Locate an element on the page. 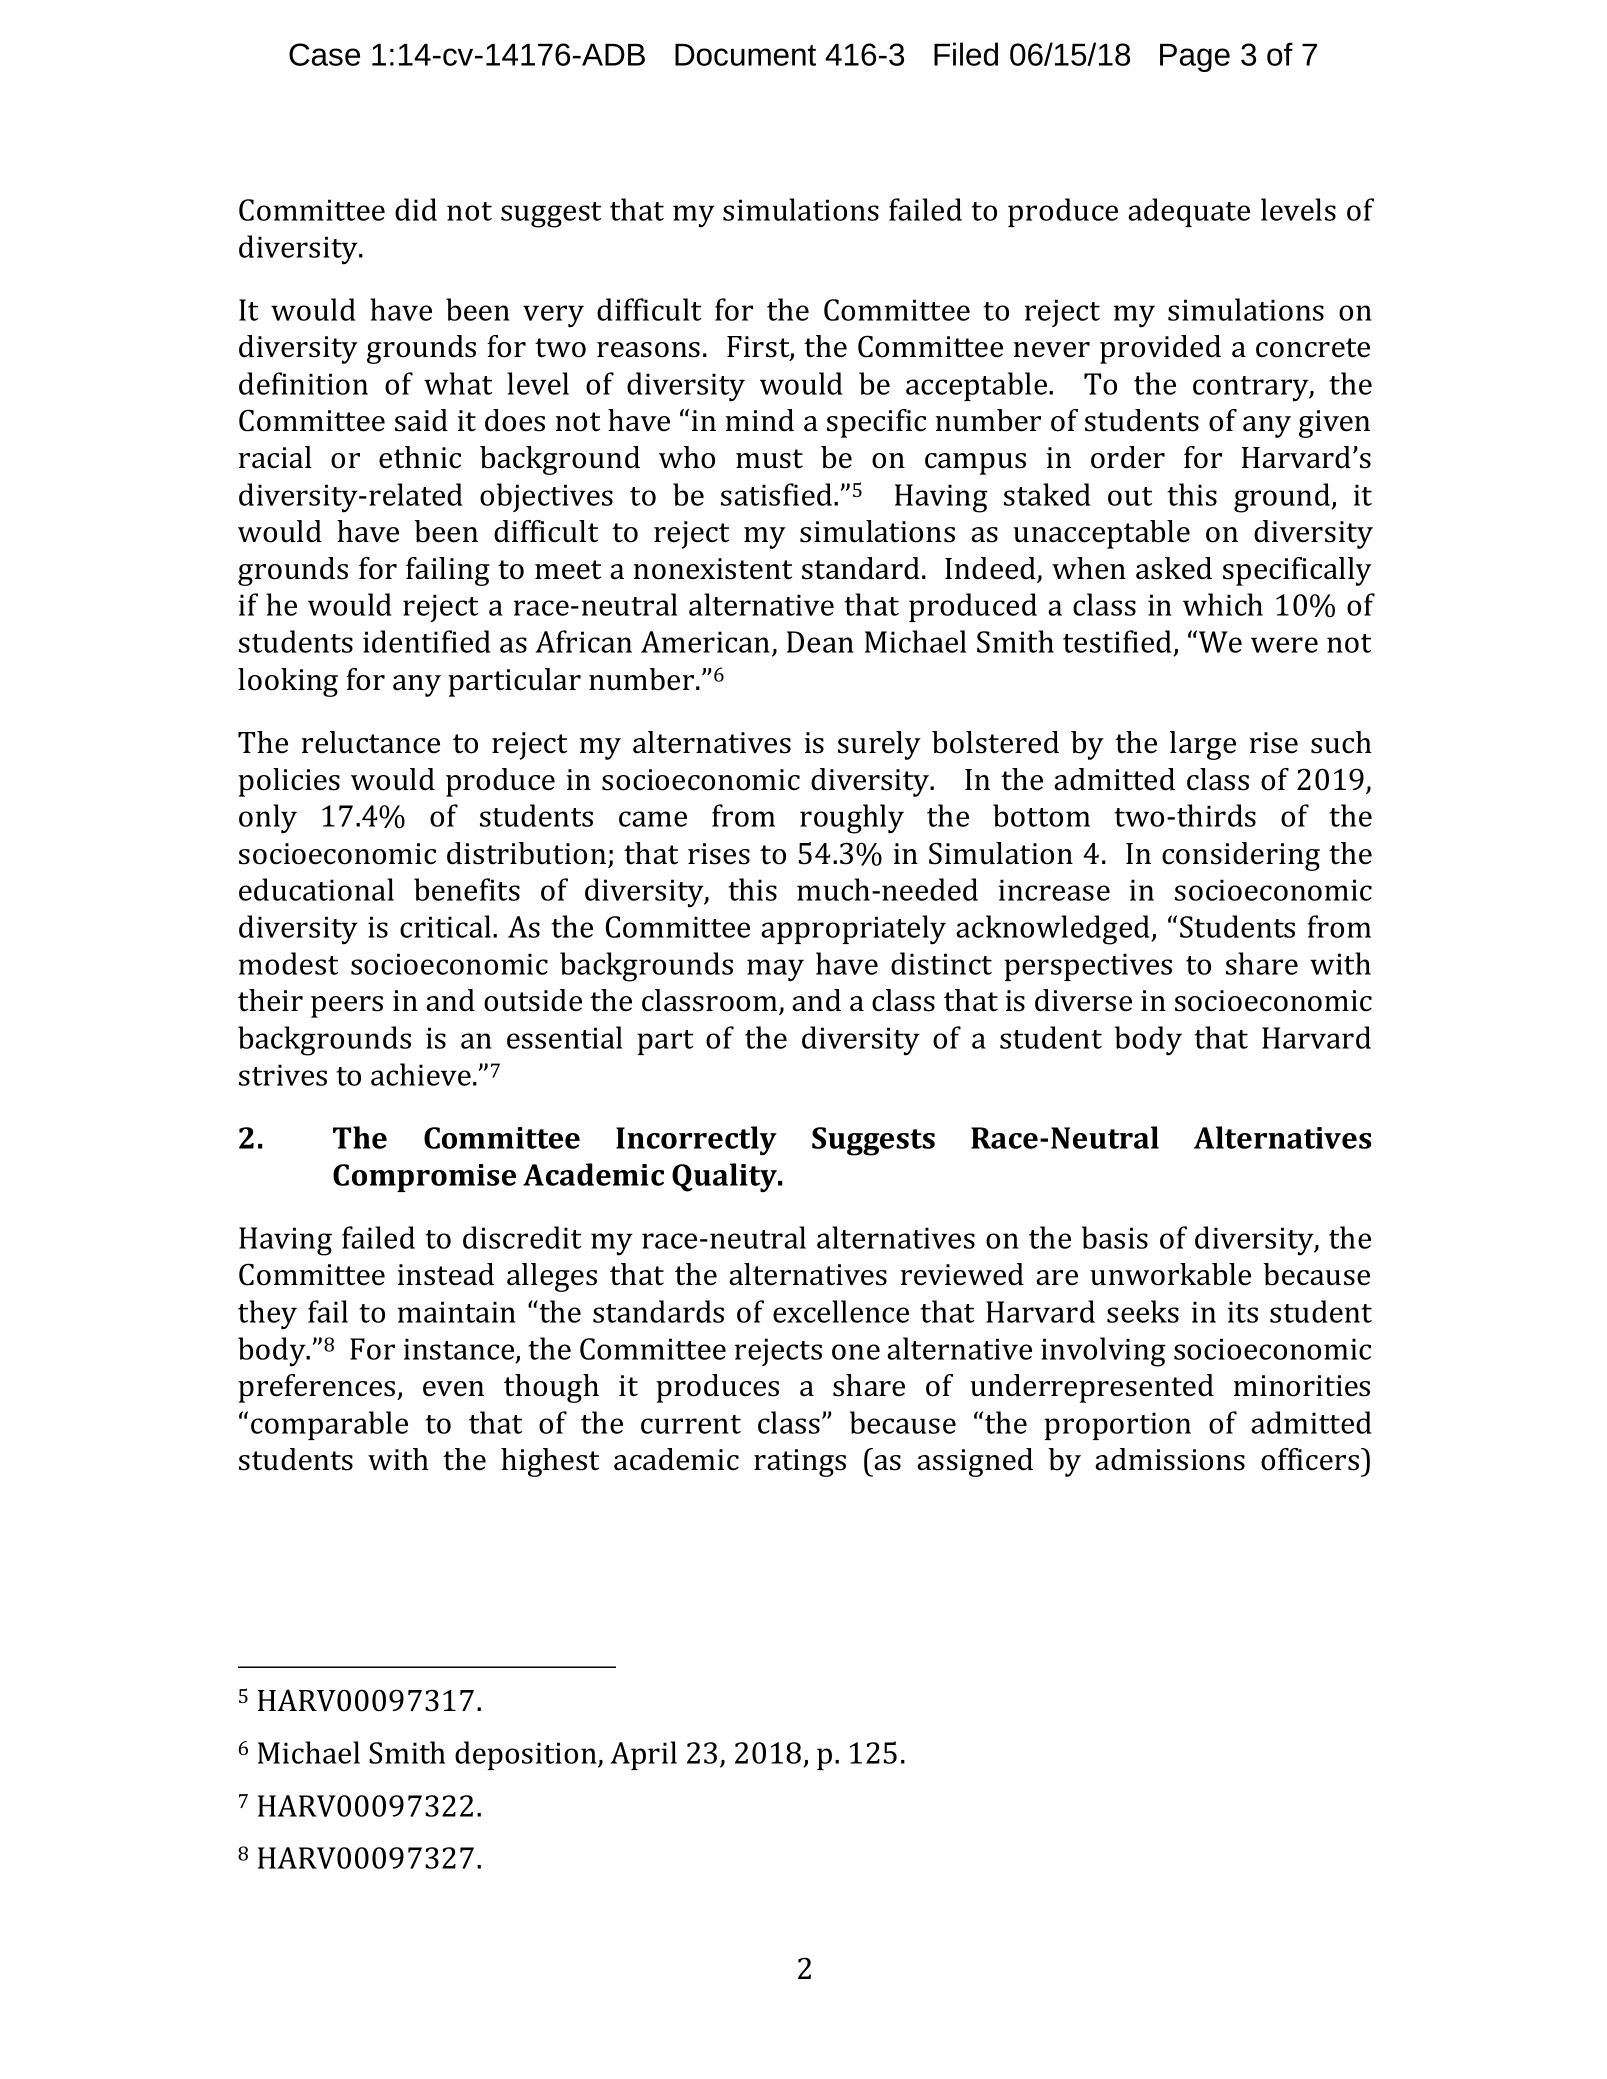 The width and height of the page is (1607, 2079). considering is located at coordinates (1241, 856).
